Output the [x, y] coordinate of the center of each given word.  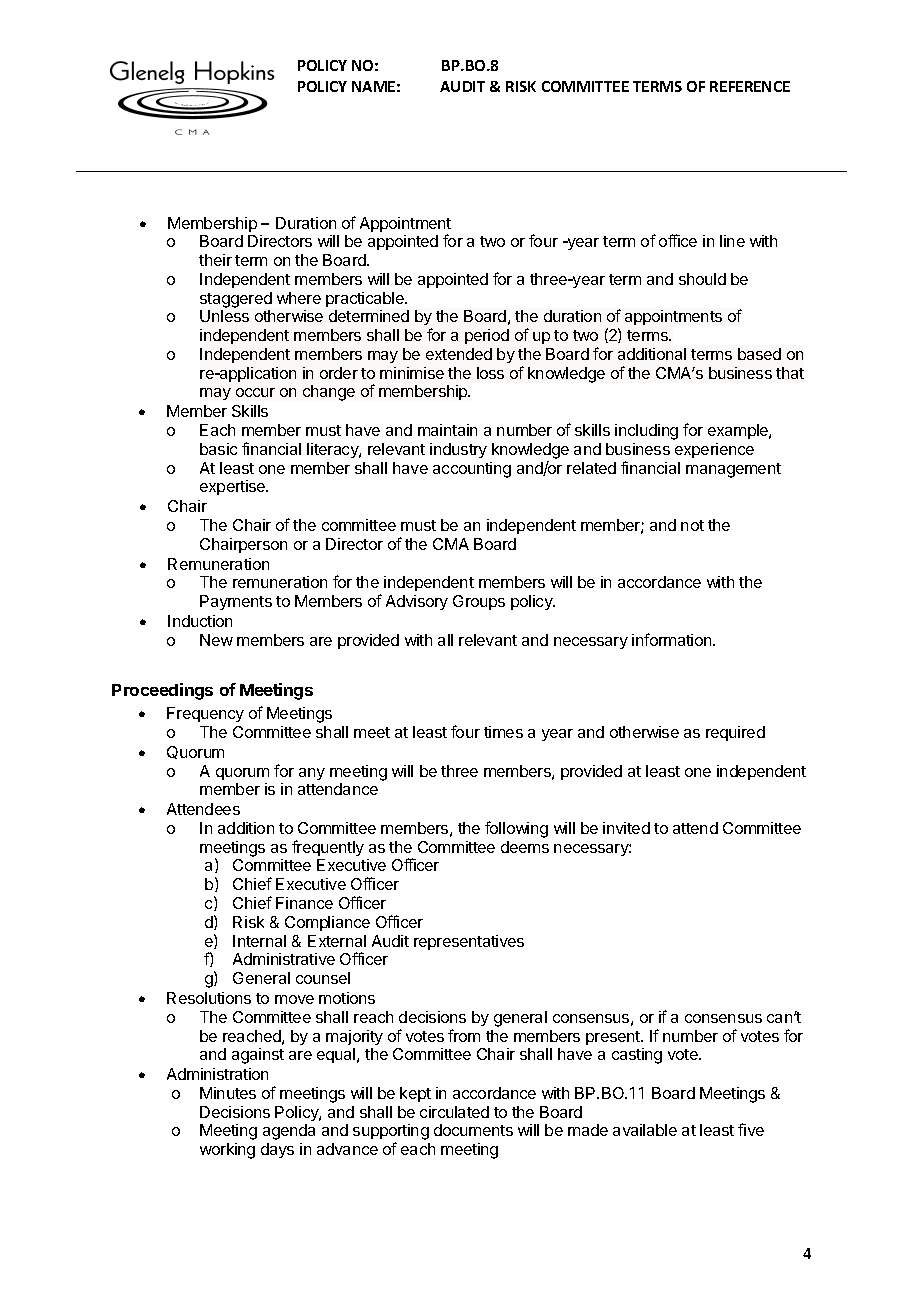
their [215, 260]
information [673, 639]
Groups [479, 602]
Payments [236, 602]
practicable [366, 299]
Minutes [228, 1093]
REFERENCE [750, 86]
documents [473, 1130]
